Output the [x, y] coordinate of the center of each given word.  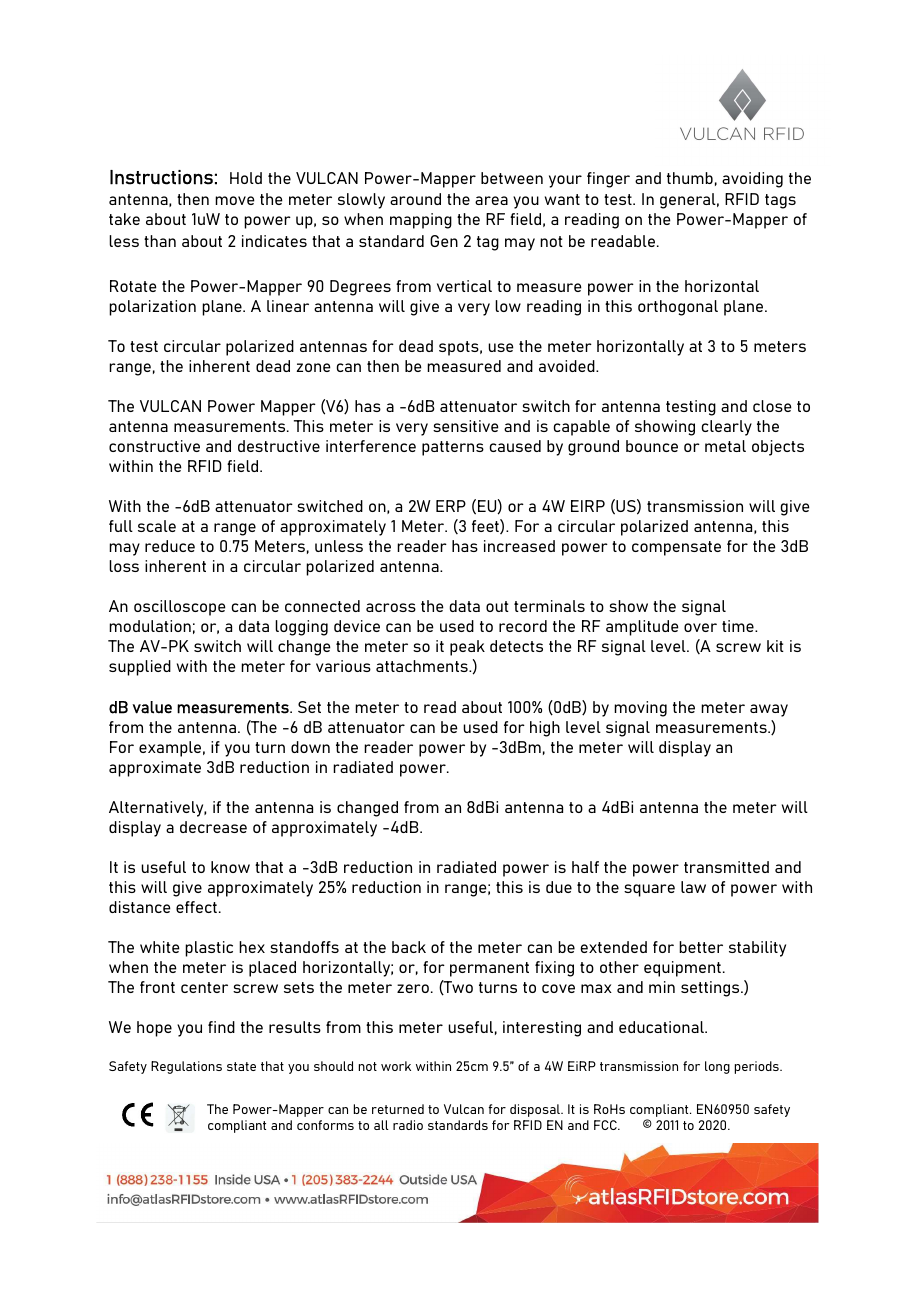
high [545, 729]
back [409, 947]
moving [640, 709]
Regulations [186, 1067]
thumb [690, 178]
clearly [727, 428]
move [235, 200]
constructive [154, 446]
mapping [421, 221]
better [701, 947]
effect [196, 907]
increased [519, 546]
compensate [676, 548]
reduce [170, 546]
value [152, 707]
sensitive [466, 426]
